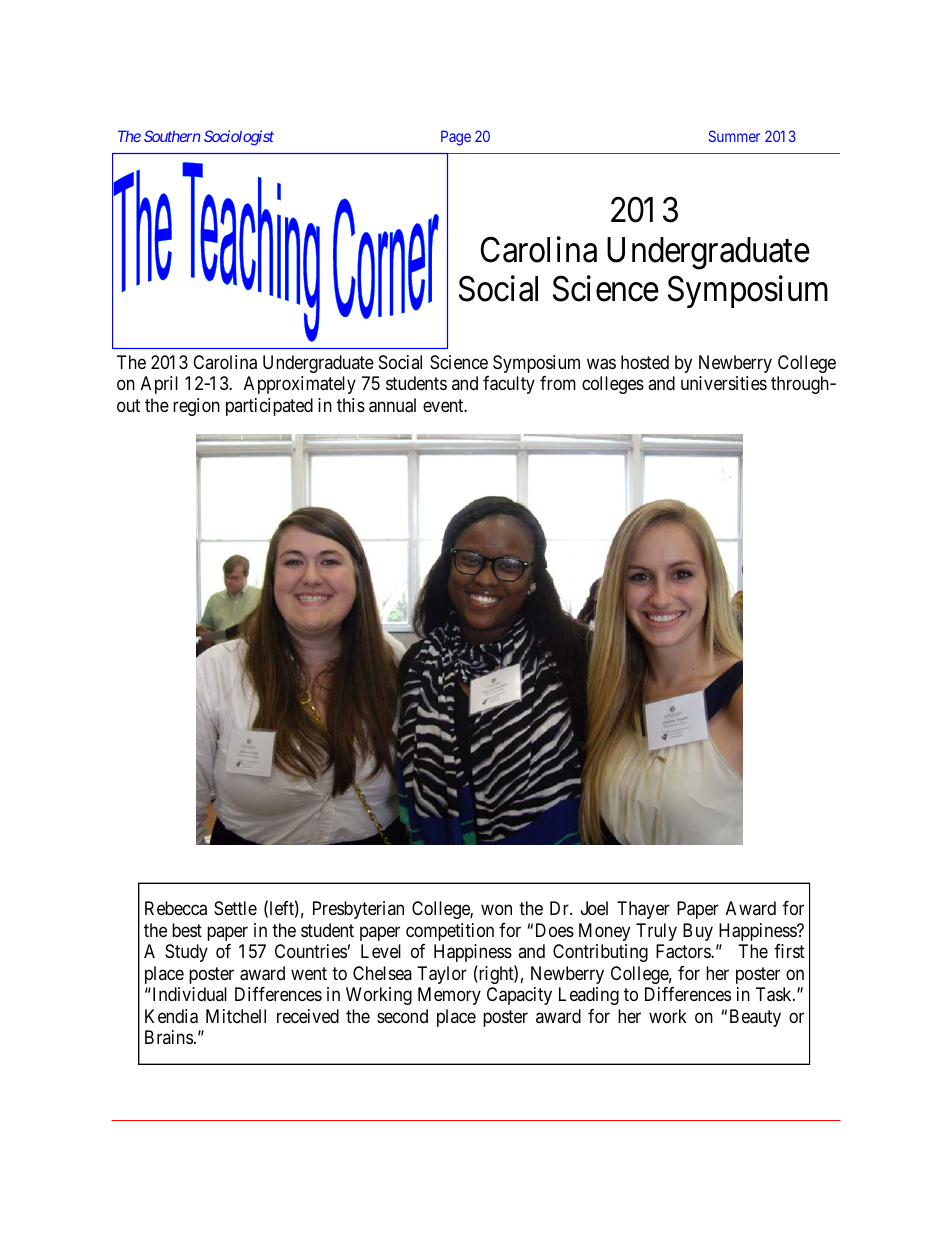 The height and width of the page is (1233, 952). What do you see at coordinates (236, 1016) in the page?
I see `Mitchell` at bounding box center [236, 1016].
